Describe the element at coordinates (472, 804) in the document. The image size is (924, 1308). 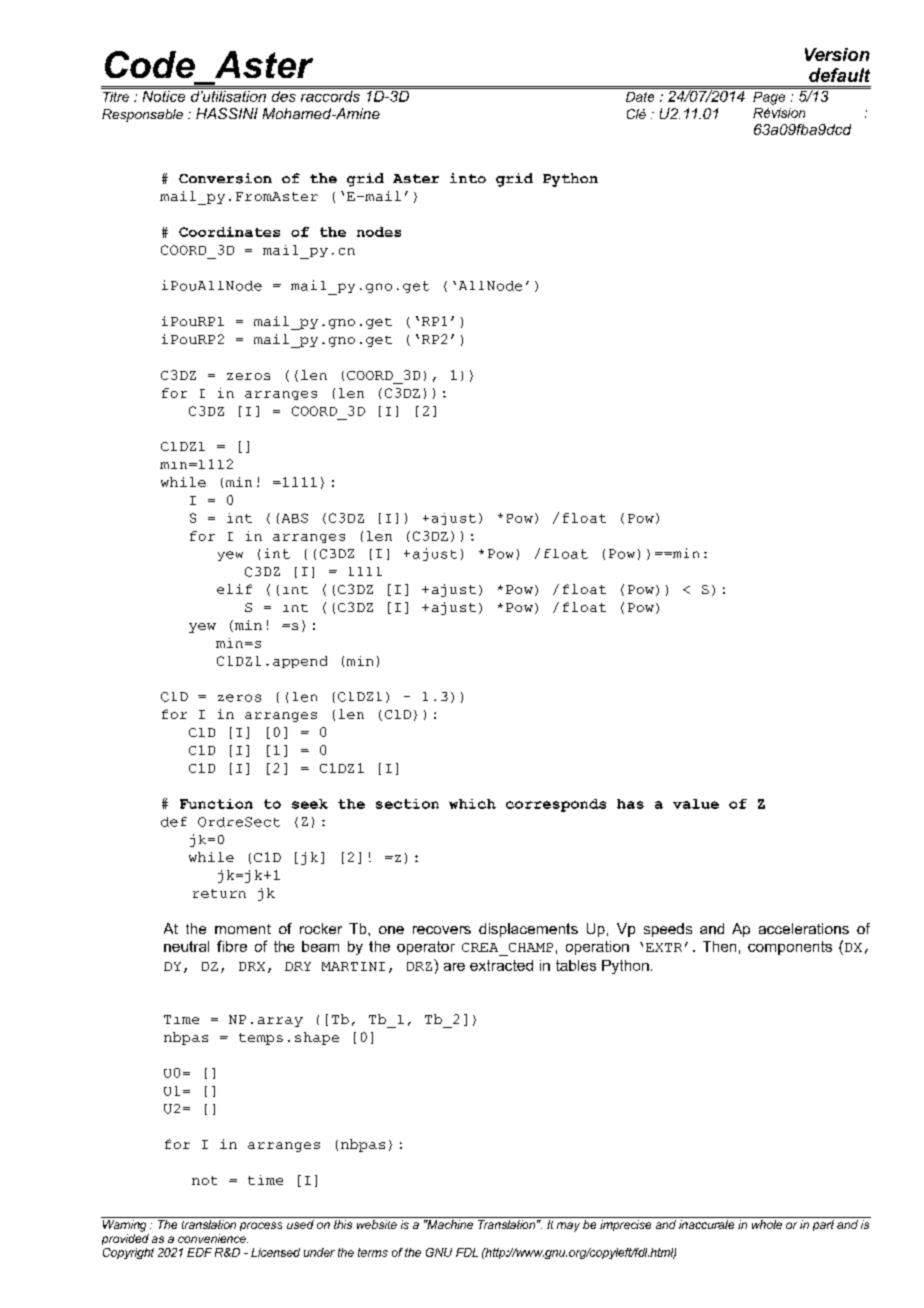
I see `which` at that location.
